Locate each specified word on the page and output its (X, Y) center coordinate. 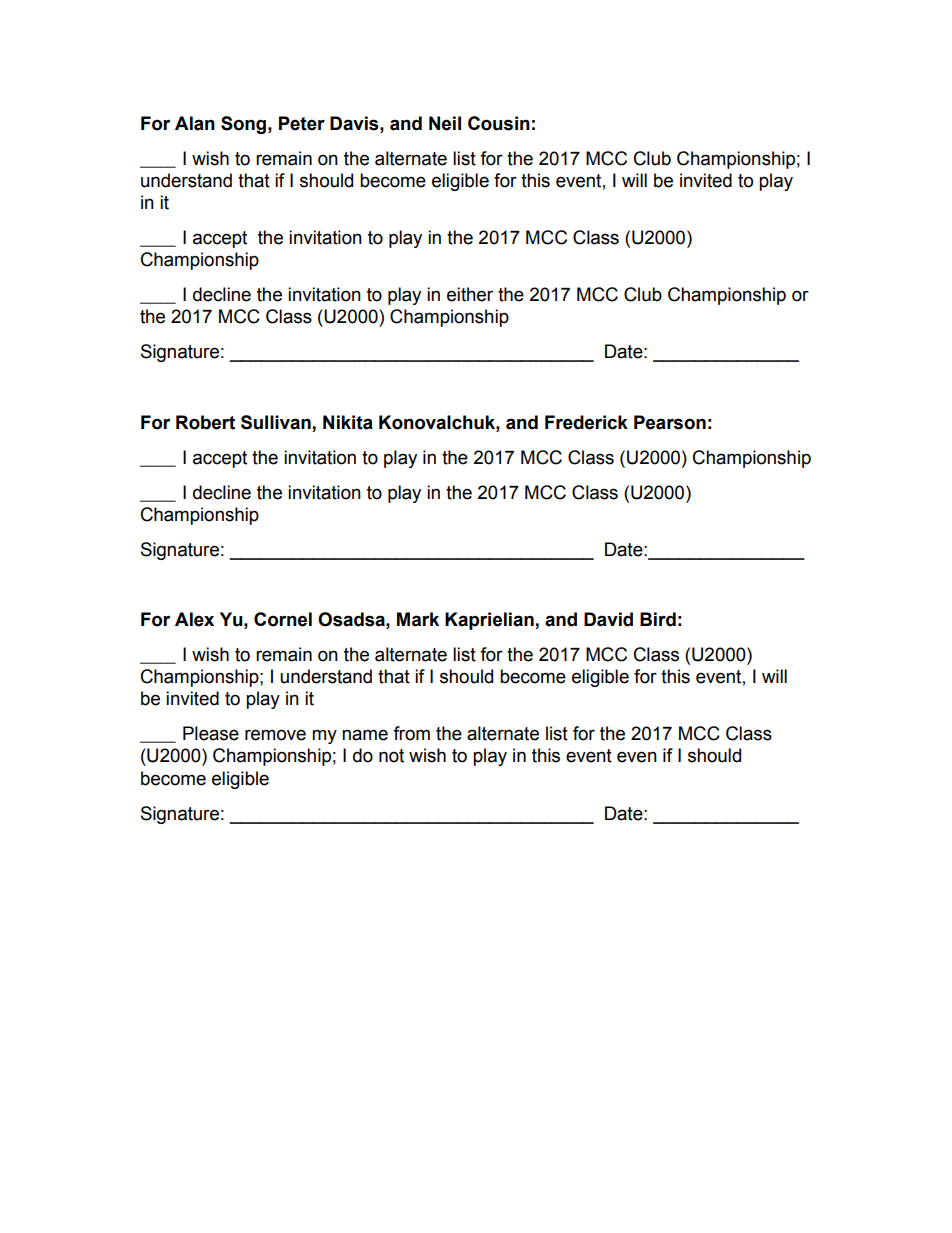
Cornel (283, 619)
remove (275, 735)
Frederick (586, 422)
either (470, 294)
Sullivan (276, 422)
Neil (445, 123)
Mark (418, 619)
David (608, 619)
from (411, 733)
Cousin (499, 123)
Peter (302, 123)
